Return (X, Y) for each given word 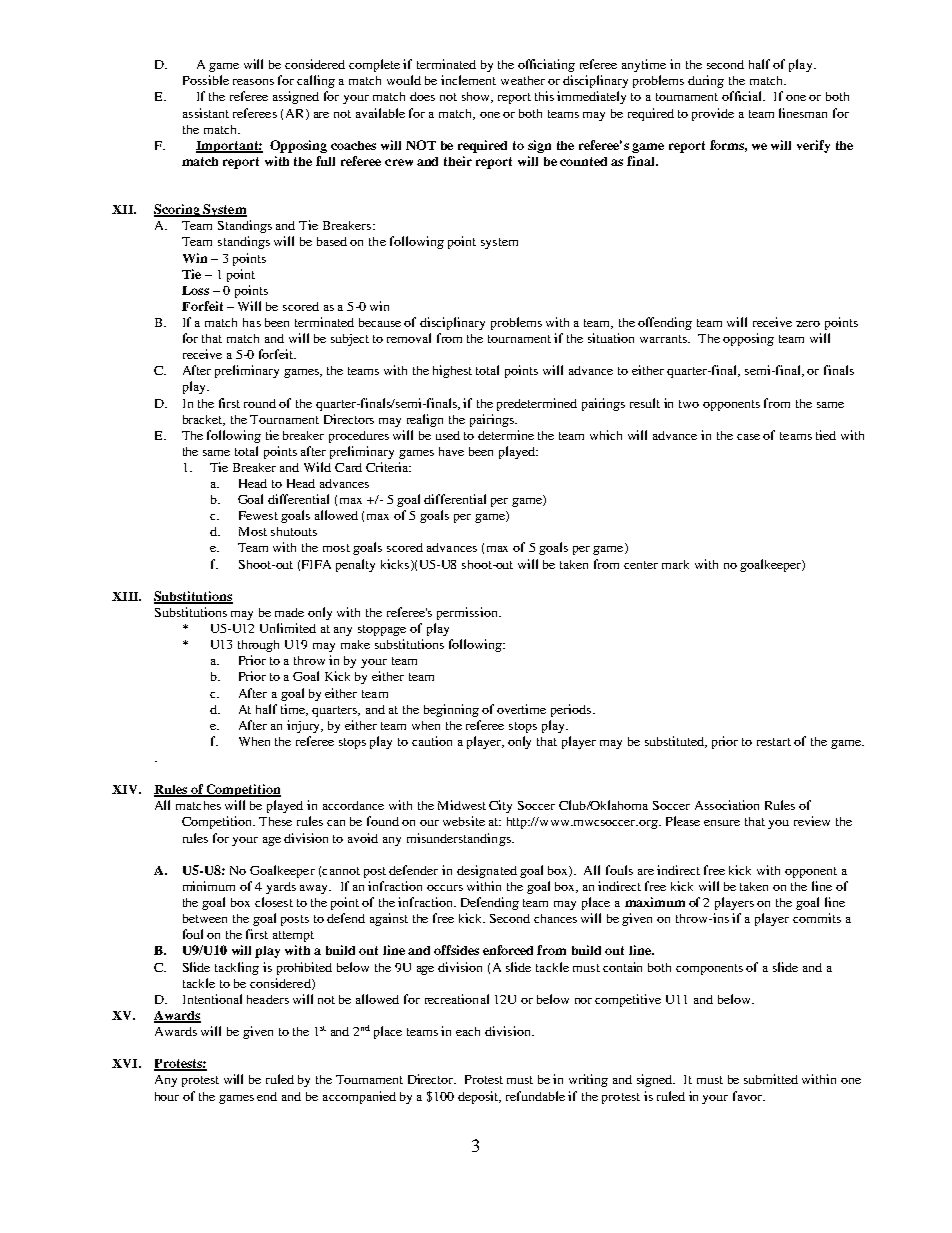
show (477, 97)
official (743, 96)
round (260, 403)
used (448, 435)
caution (432, 741)
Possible (206, 80)
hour (167, 1096)
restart (774, 742)
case (748, 437)
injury (305, 726)
